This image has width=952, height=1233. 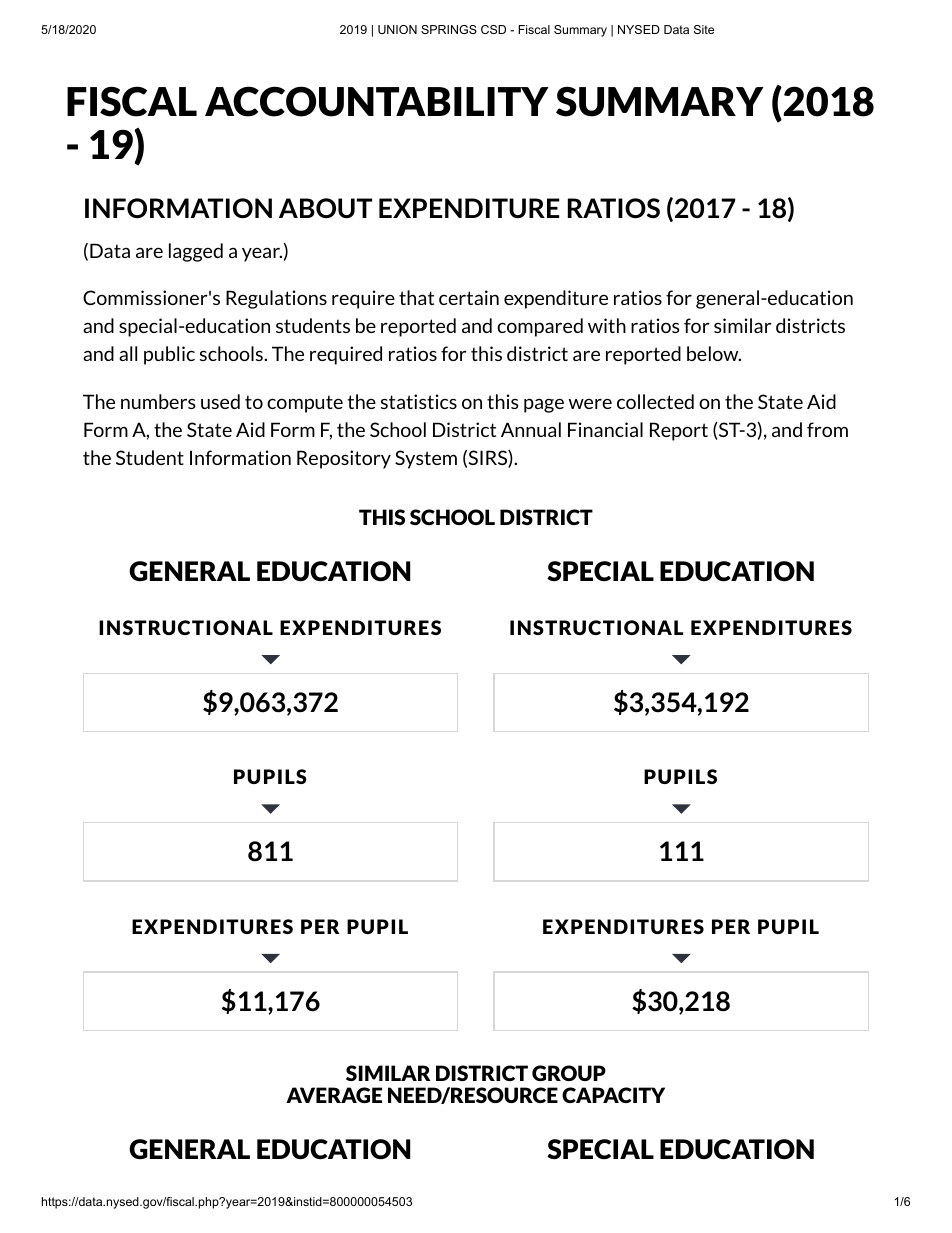 I want to click on Site, so click(x=704, y=29).
